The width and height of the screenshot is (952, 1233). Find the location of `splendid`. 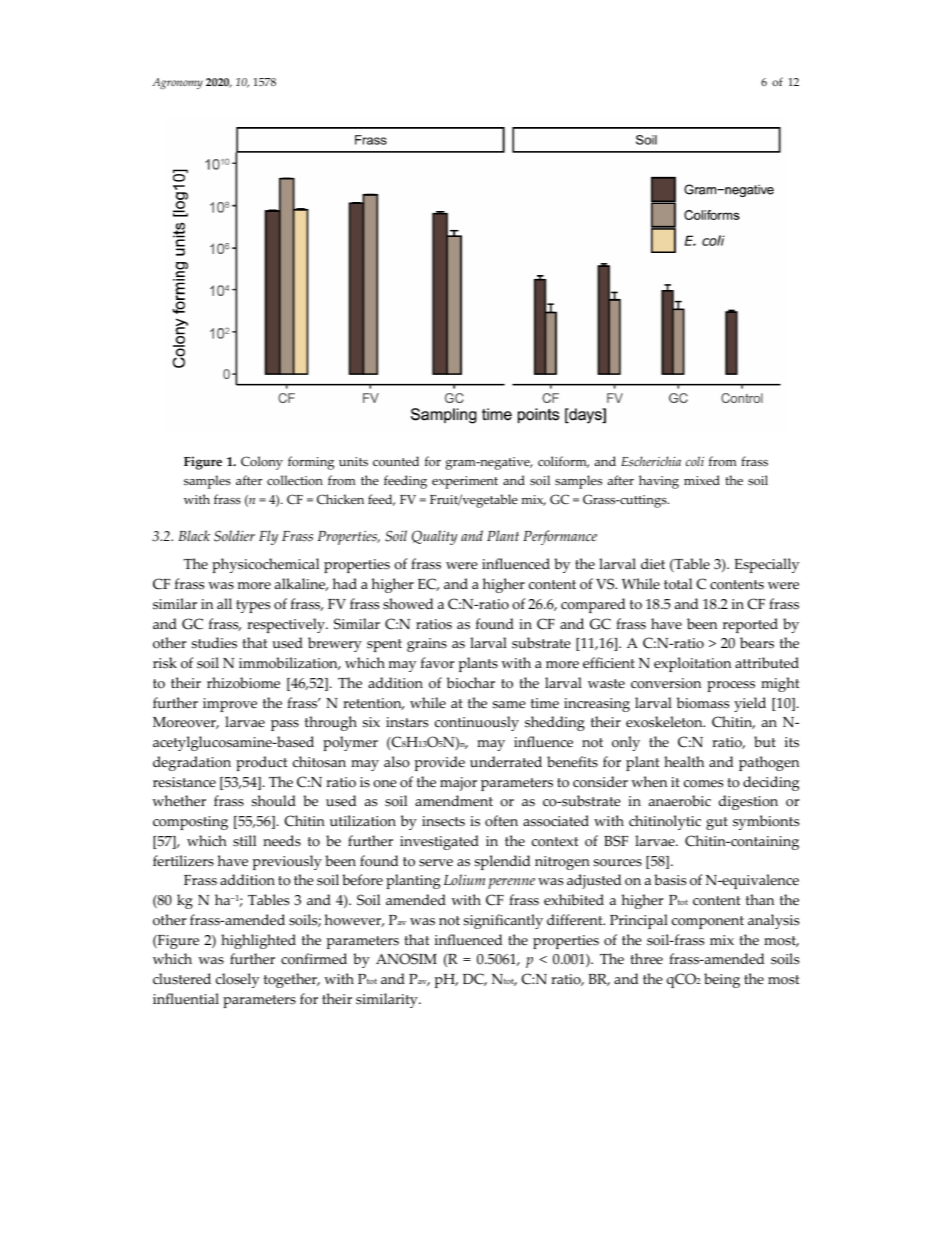

splendid is located at coordinates (502, 862).
